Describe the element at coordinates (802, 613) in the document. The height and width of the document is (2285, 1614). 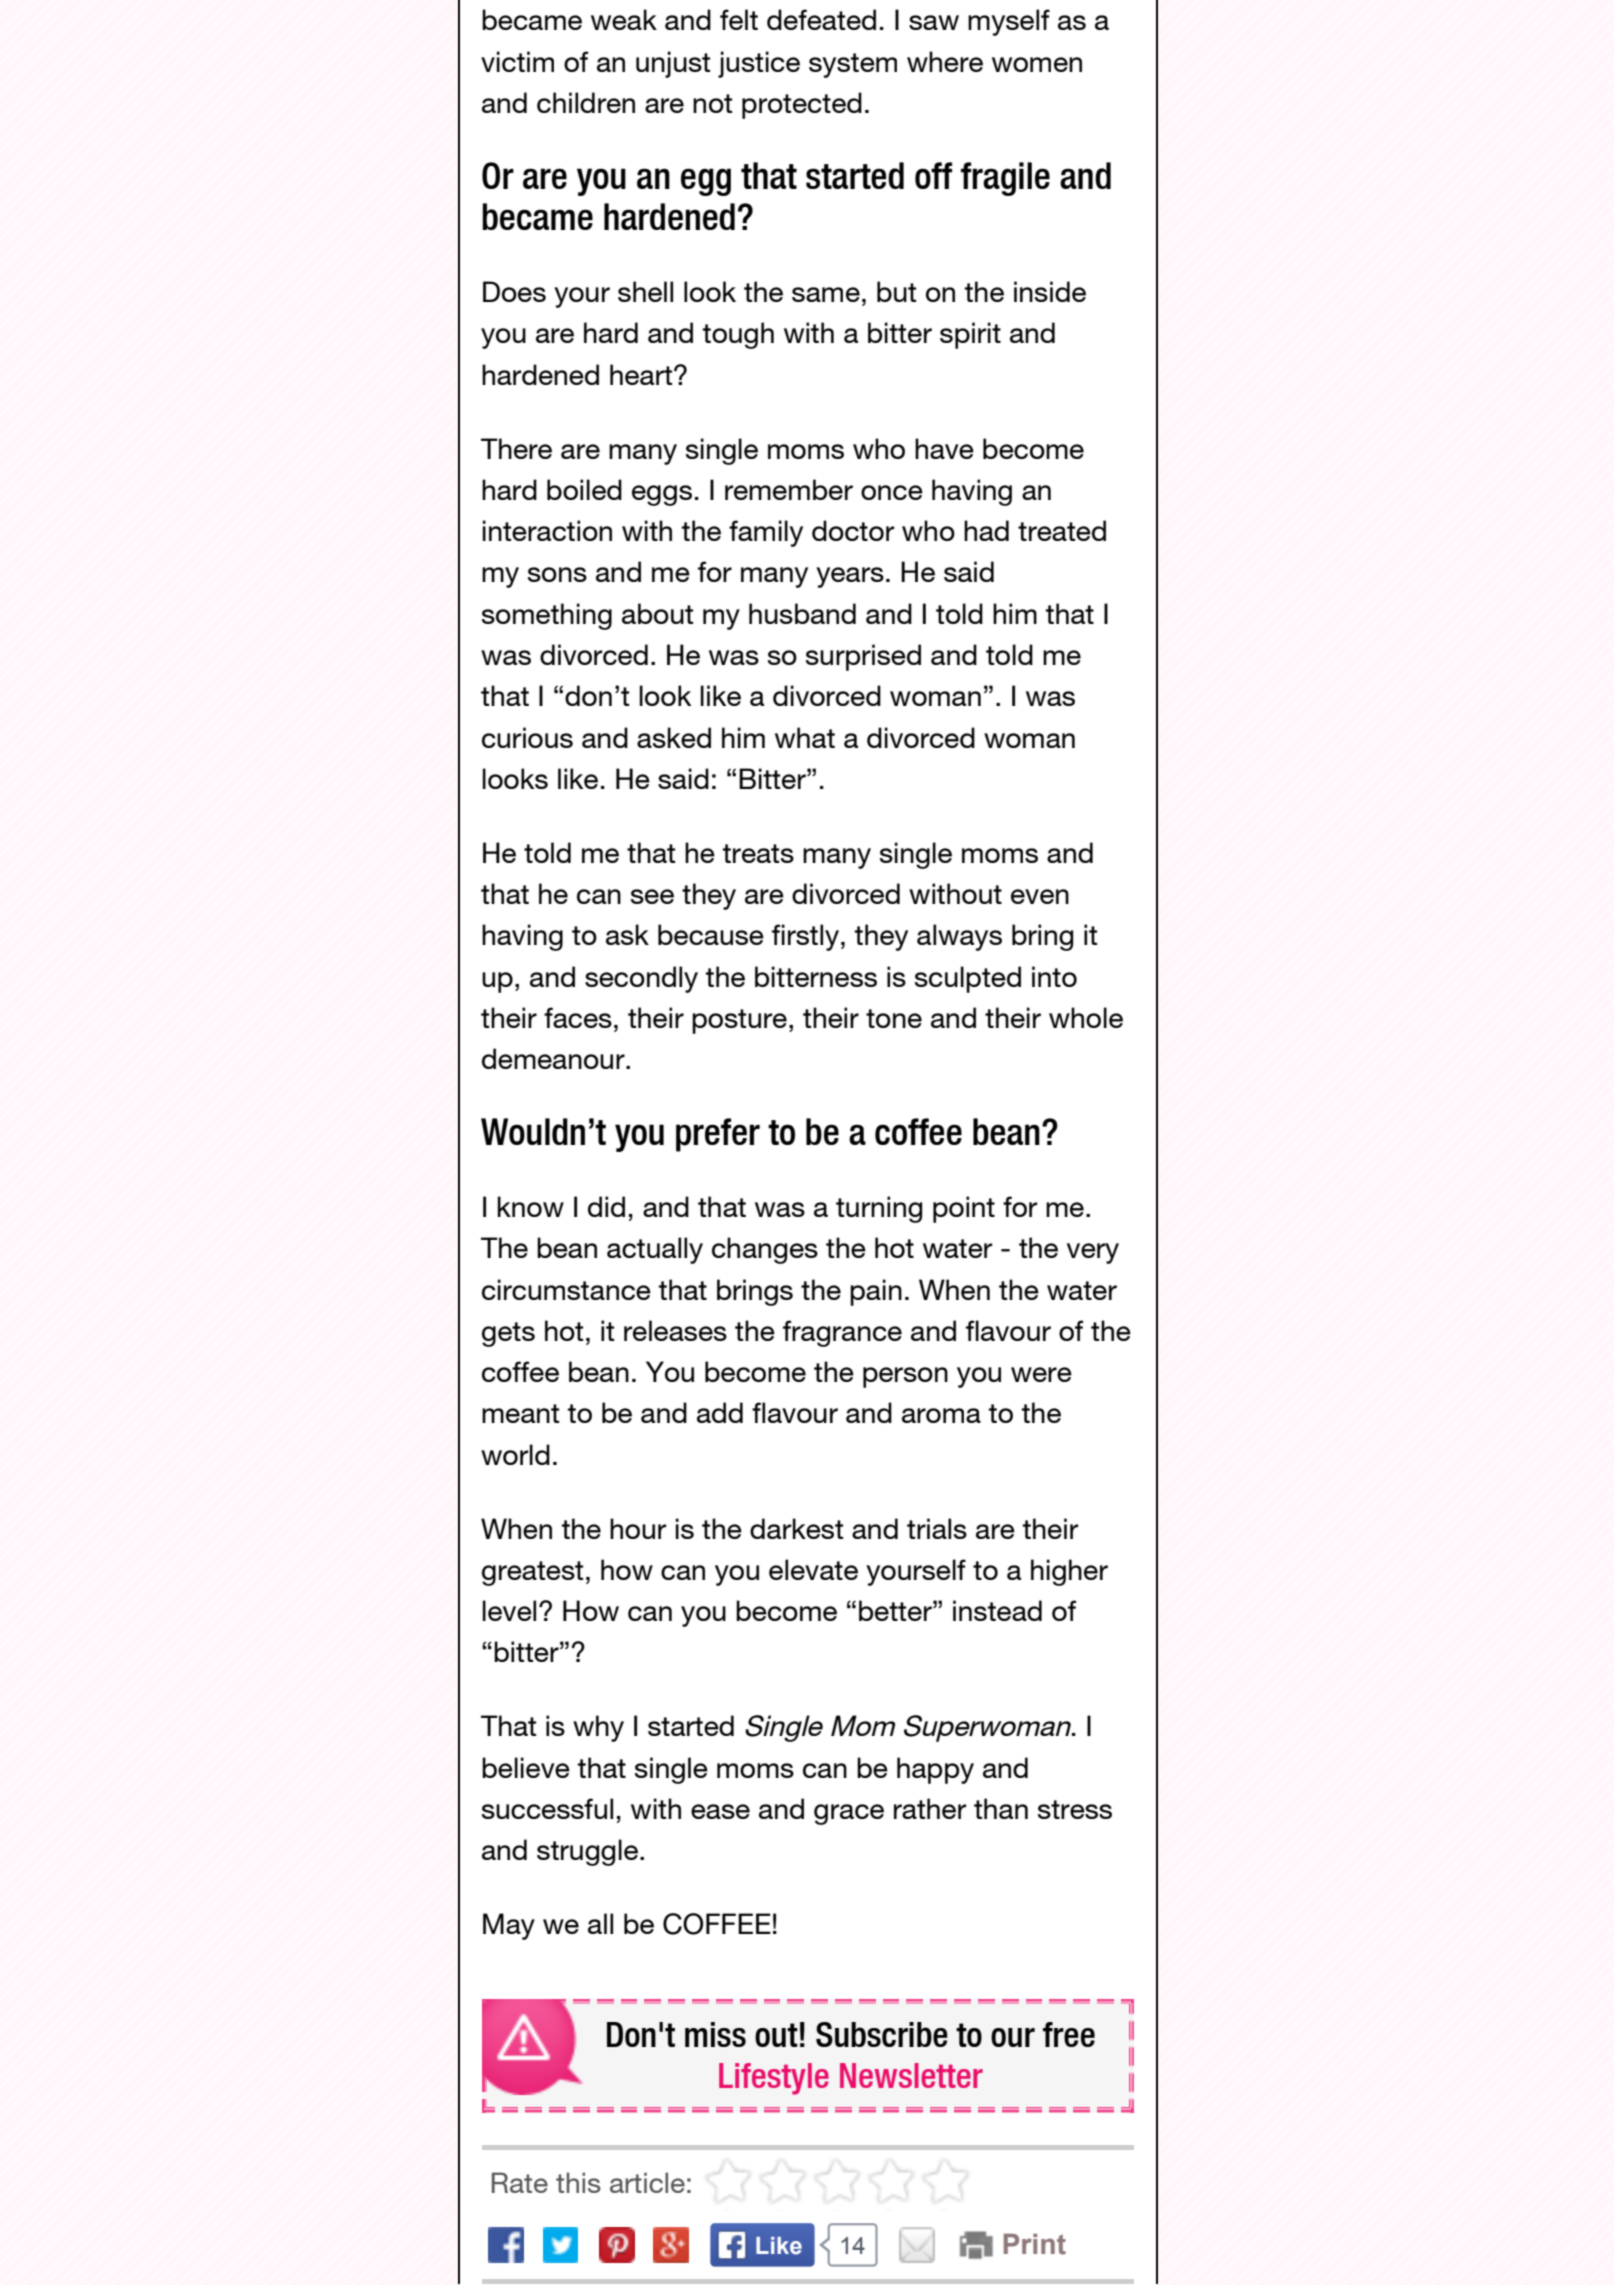
I see `husband` at that location.
